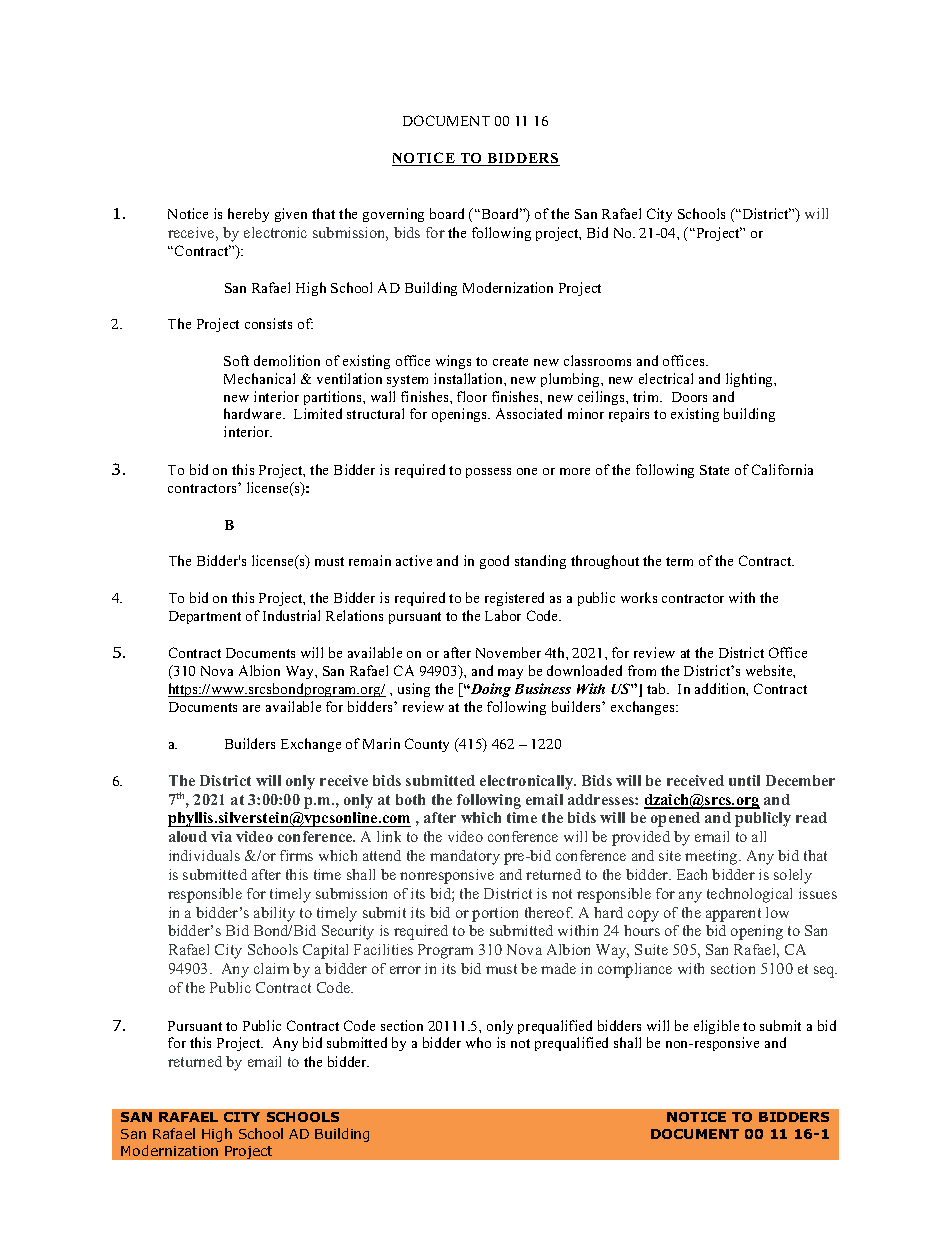 The image size is (952, 1233). What do you see at coordinates (712, 857) in the page?
I see `meeting` at bounding box center [712, 857].
